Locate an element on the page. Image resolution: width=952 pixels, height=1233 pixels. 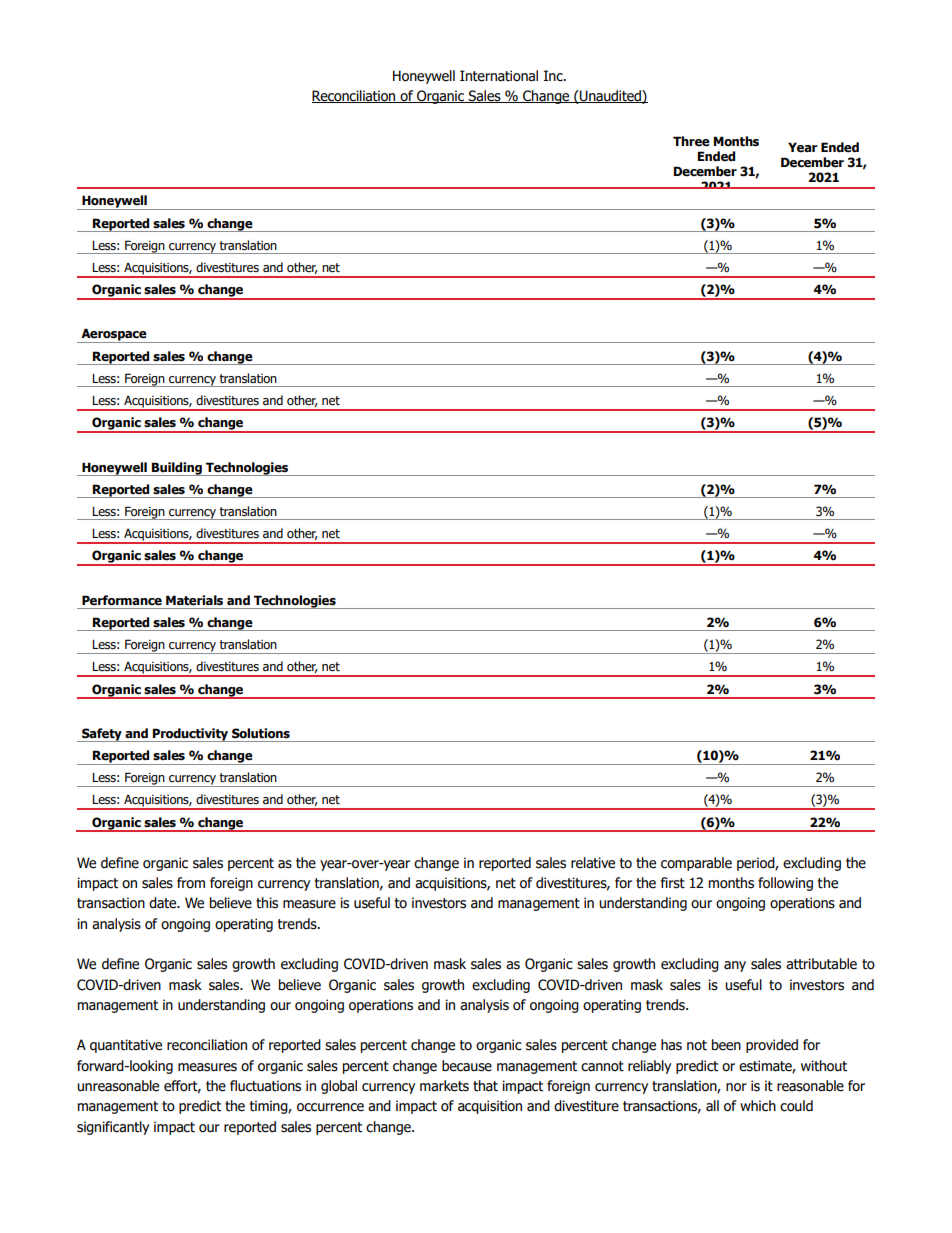
relative is located at coordinates (593, 863).
